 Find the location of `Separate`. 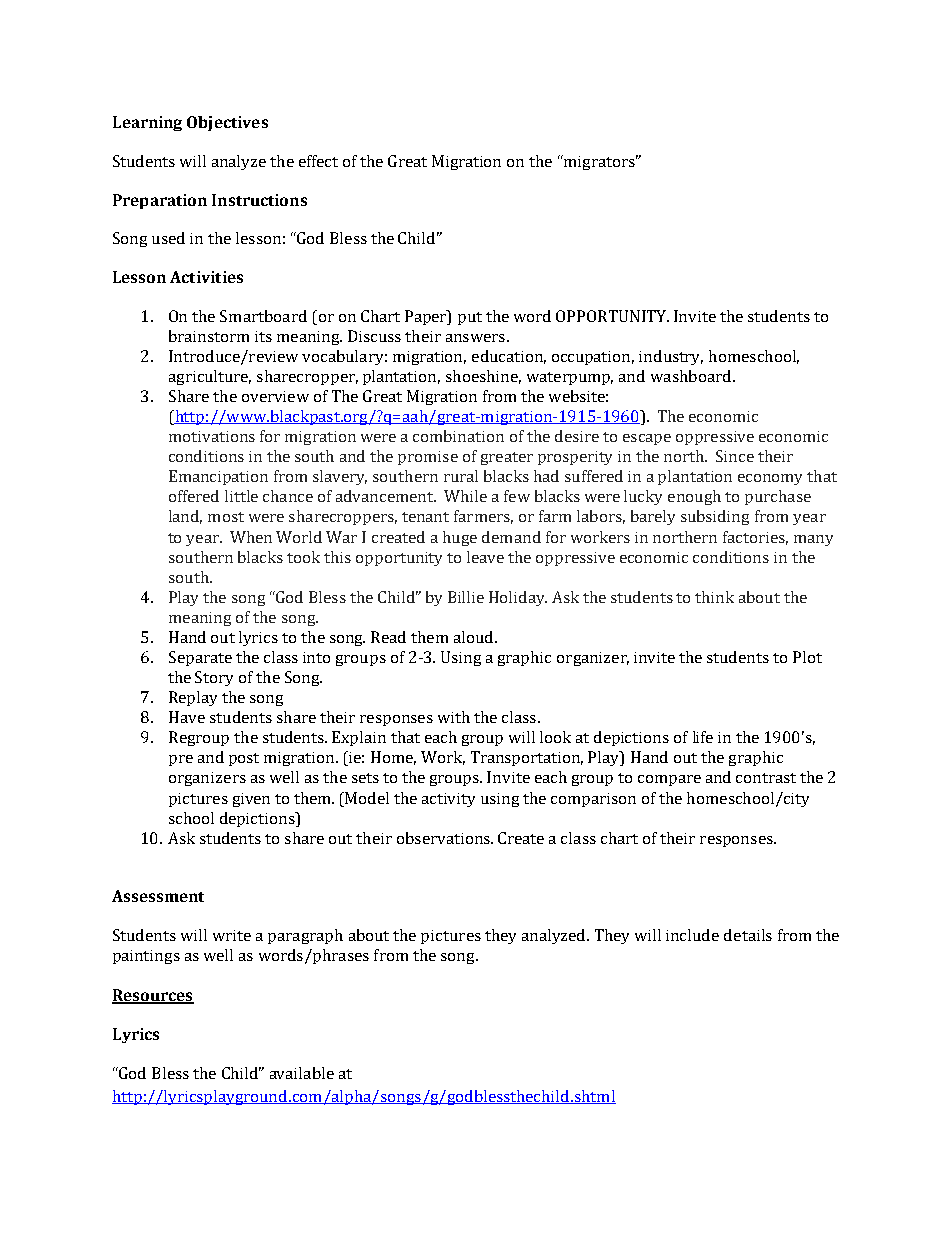

Separate is located at coordinates (200, 658).
